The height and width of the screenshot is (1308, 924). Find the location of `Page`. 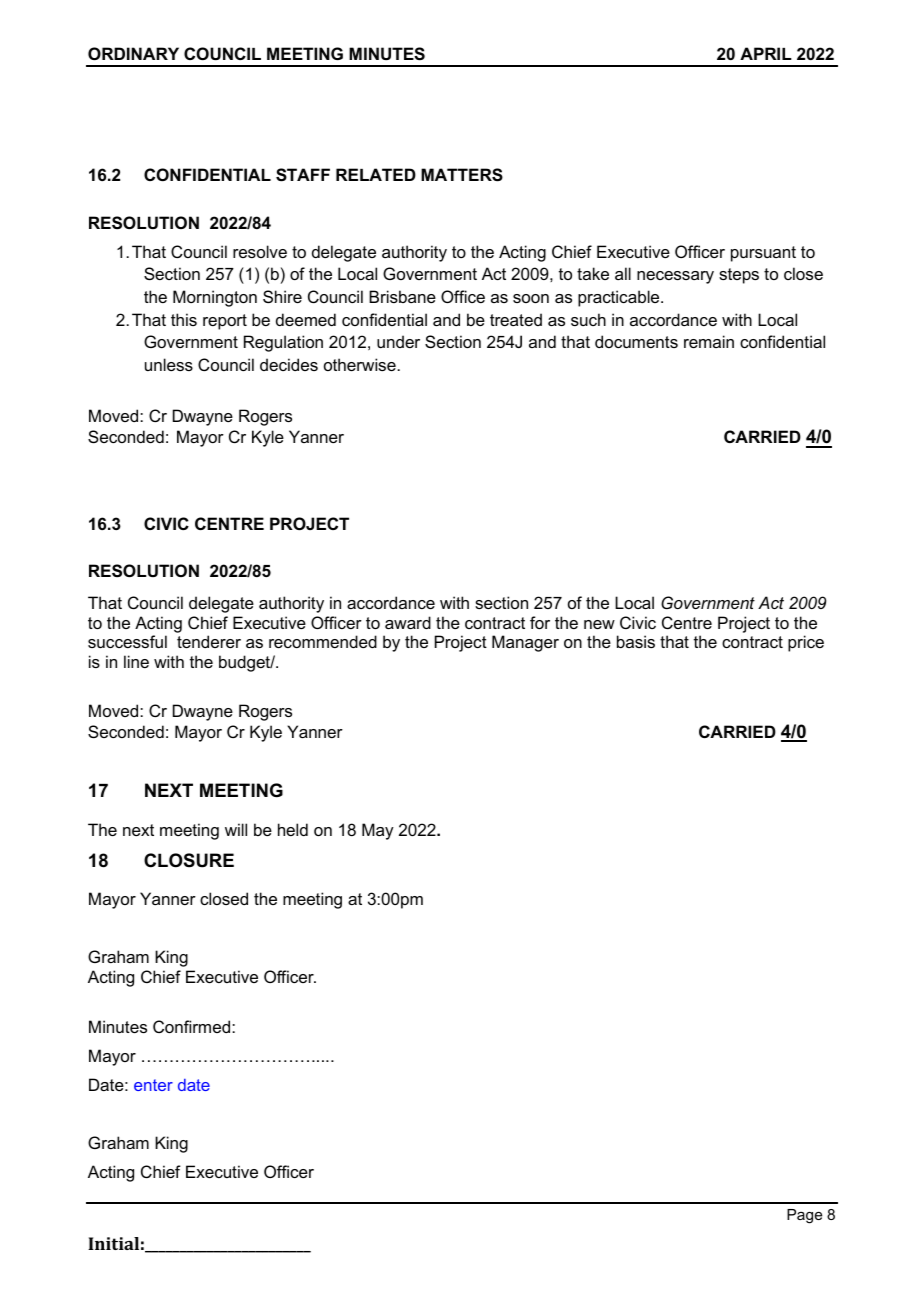

Page is located at coordinates (804, 1216).
